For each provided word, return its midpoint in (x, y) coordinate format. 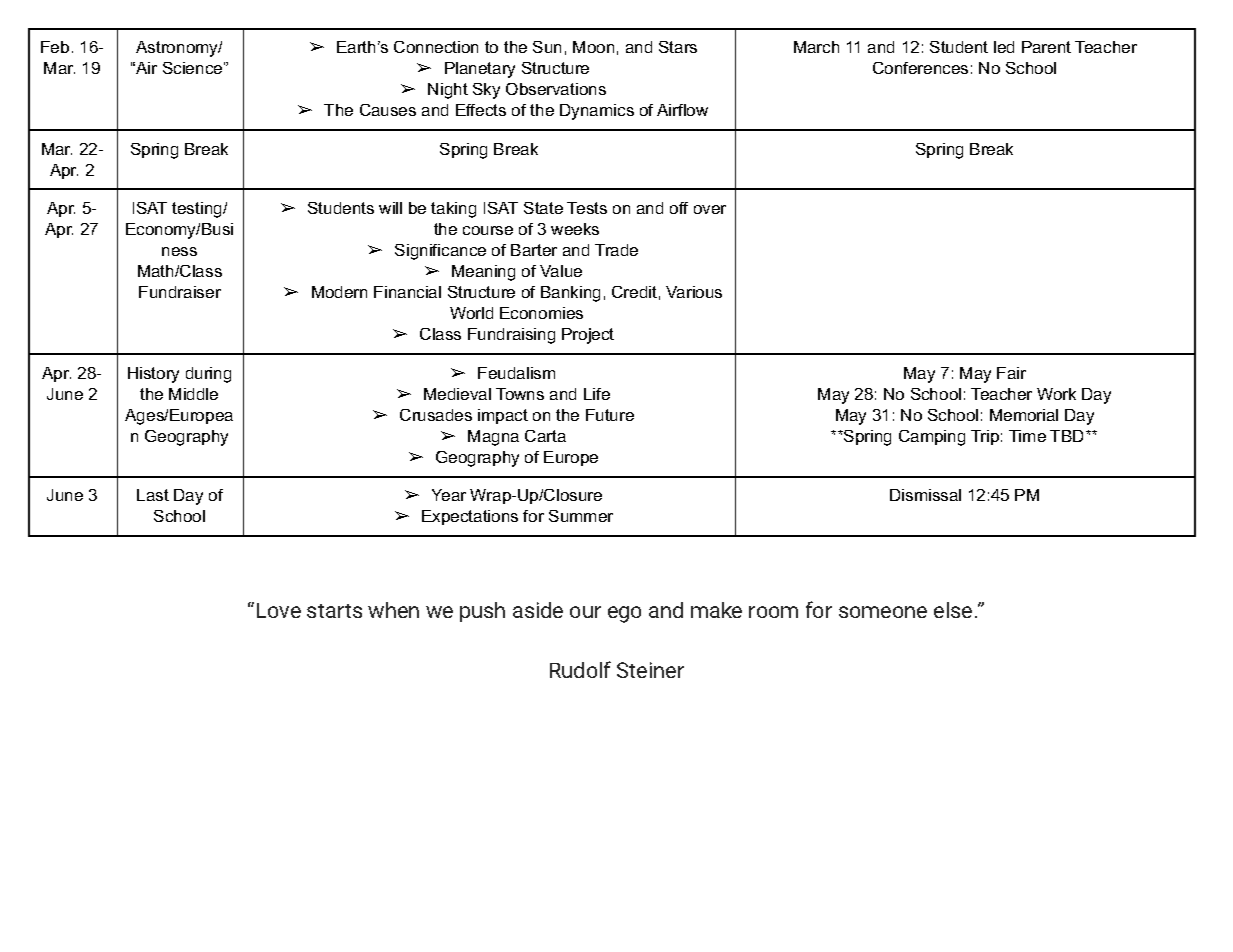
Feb (55, 47)
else (953, 610)
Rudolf (580, 669)
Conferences (920, 68)
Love (279, 610)
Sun (547, 47)
